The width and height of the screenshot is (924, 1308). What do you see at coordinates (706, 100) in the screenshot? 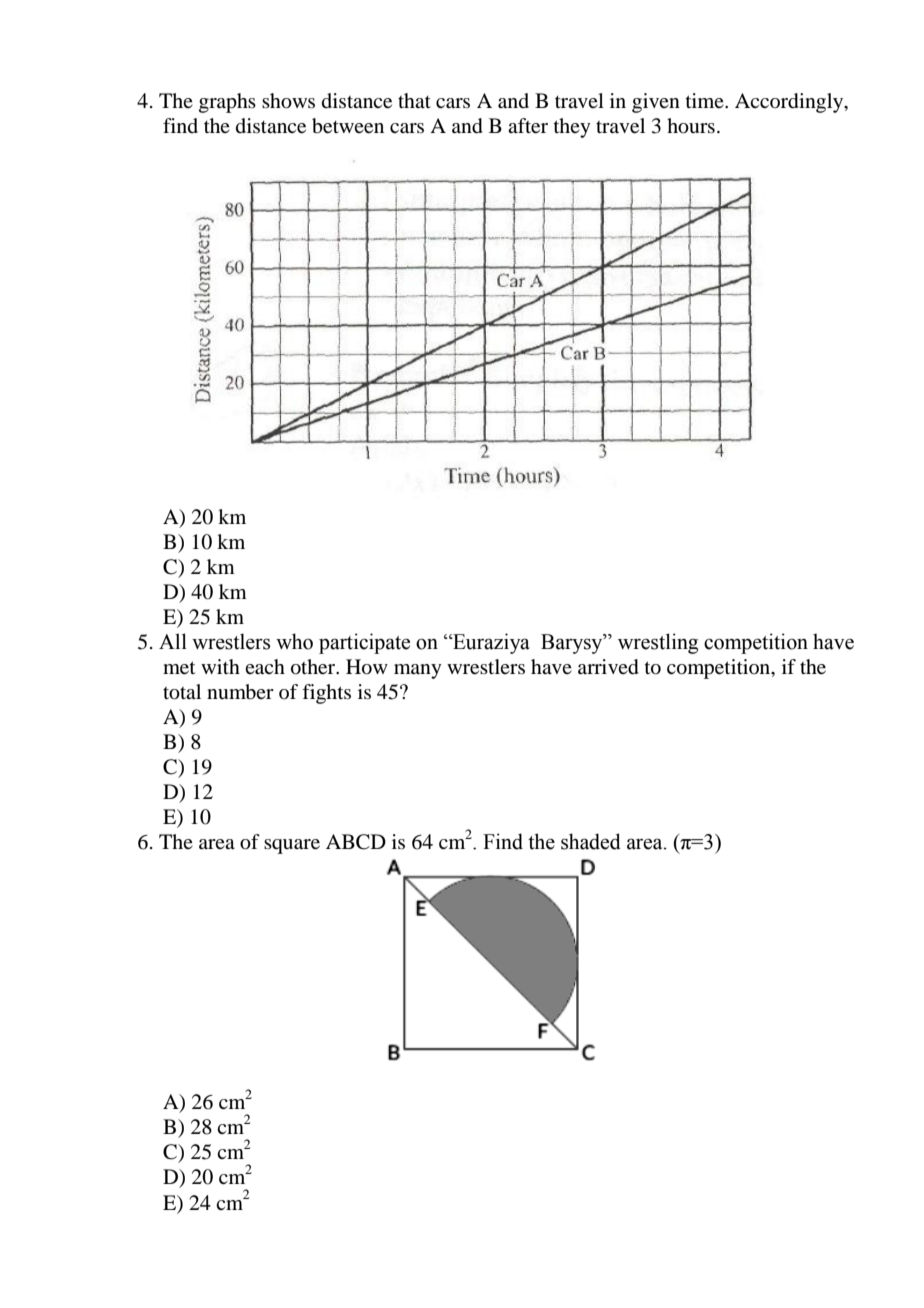
I see `time` at bounding box center [706, 100].
